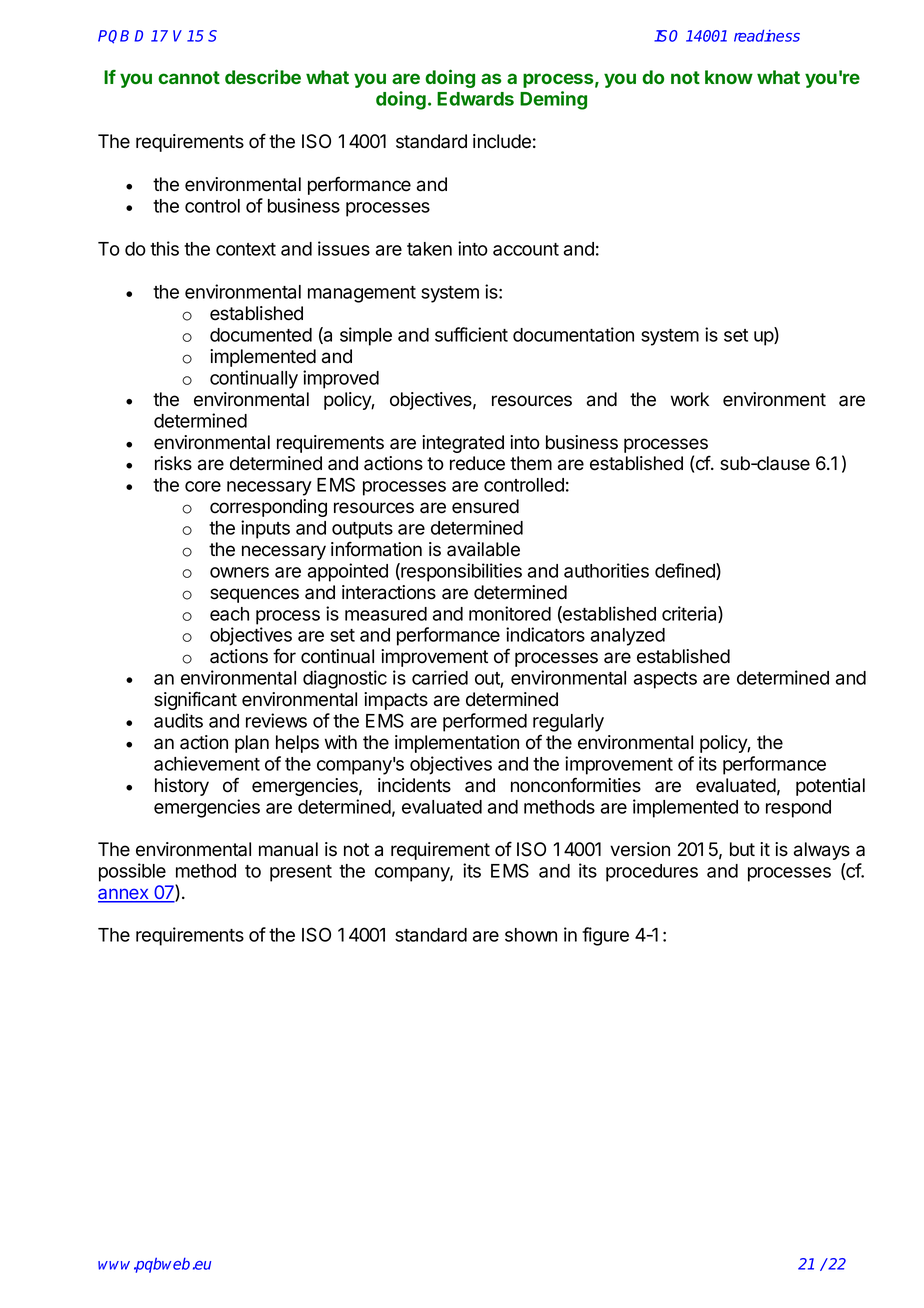 The width and height of the screenshot is (924, 1308). Describe the element at coordinates (471, 334) in the screenshot. I see `sufficient` at that location.
